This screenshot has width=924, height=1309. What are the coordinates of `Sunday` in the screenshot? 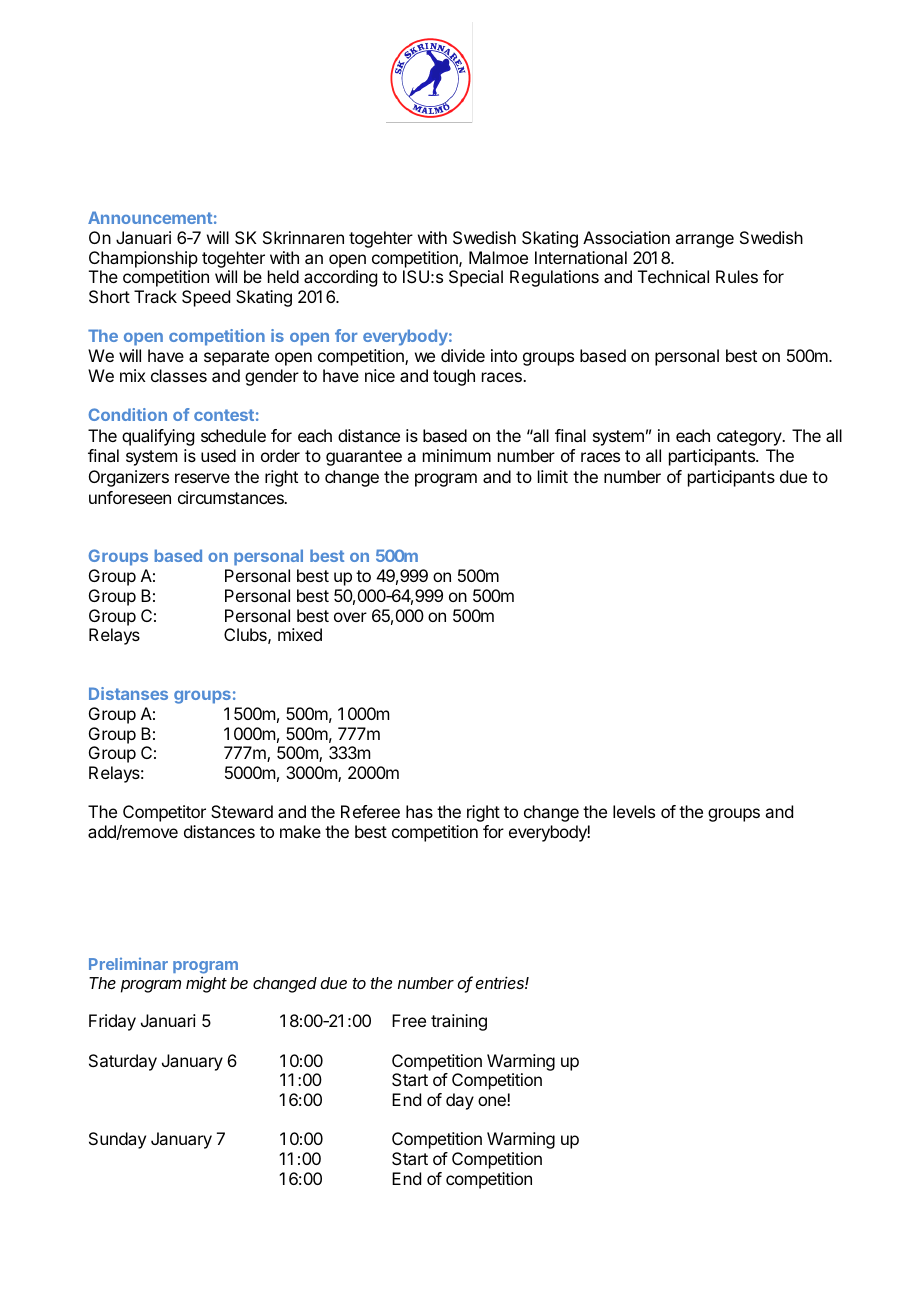 It's located at (117, 1140).
